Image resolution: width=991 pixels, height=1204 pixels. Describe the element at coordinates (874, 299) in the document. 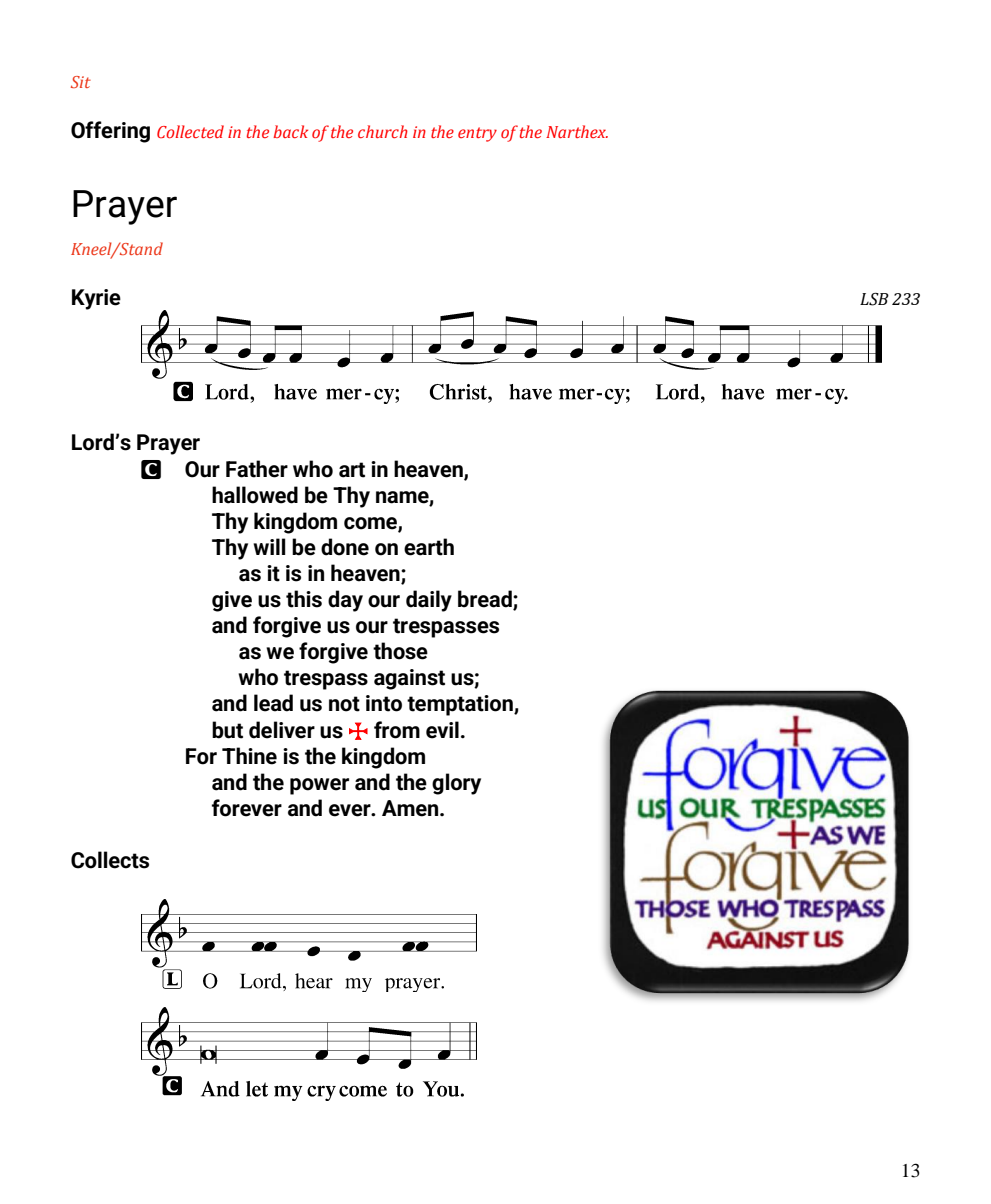

I see `LSB` at that location.
